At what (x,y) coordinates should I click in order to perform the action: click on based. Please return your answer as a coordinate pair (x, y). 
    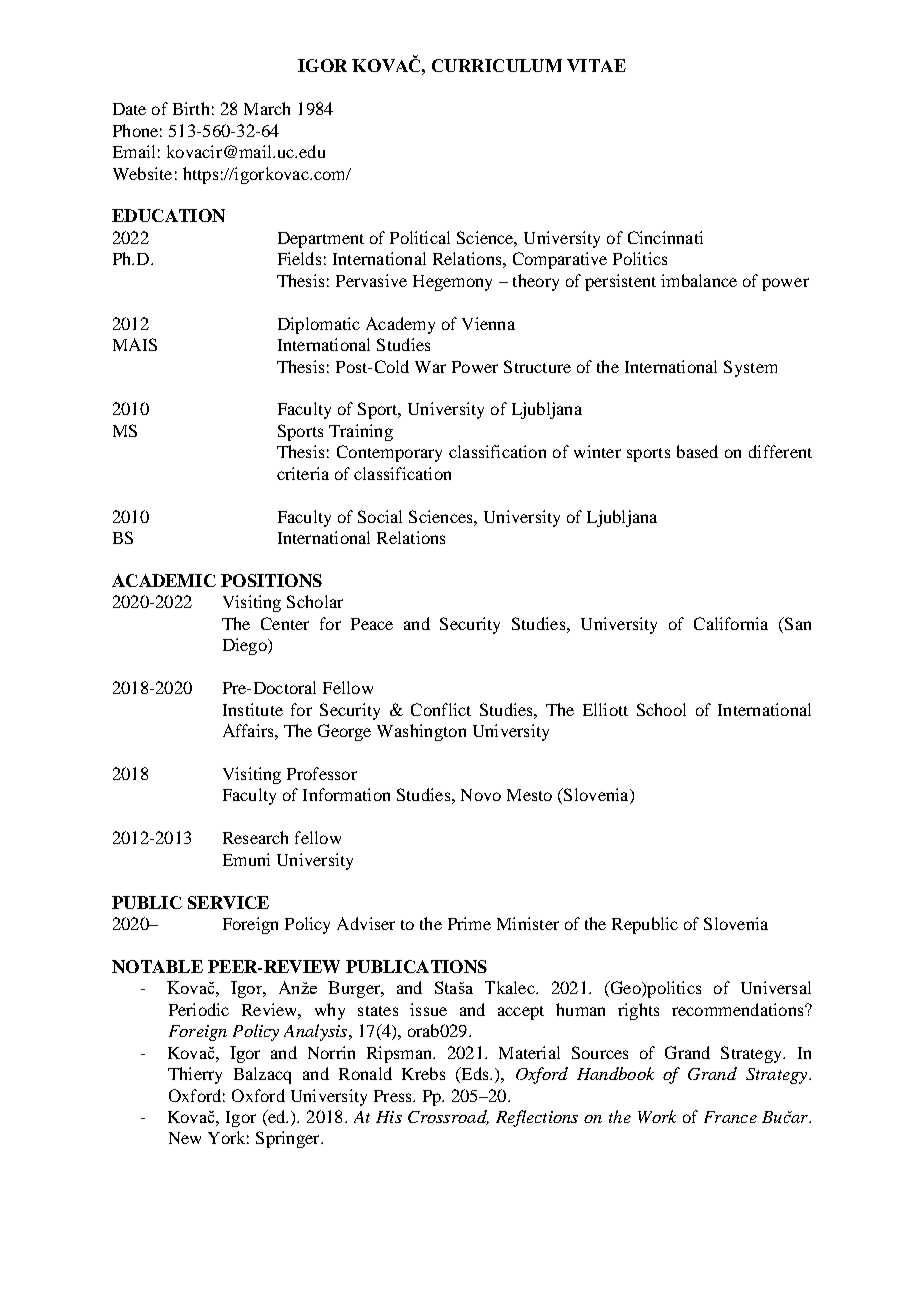
    Looking at the image, I should click on (697, 451).
